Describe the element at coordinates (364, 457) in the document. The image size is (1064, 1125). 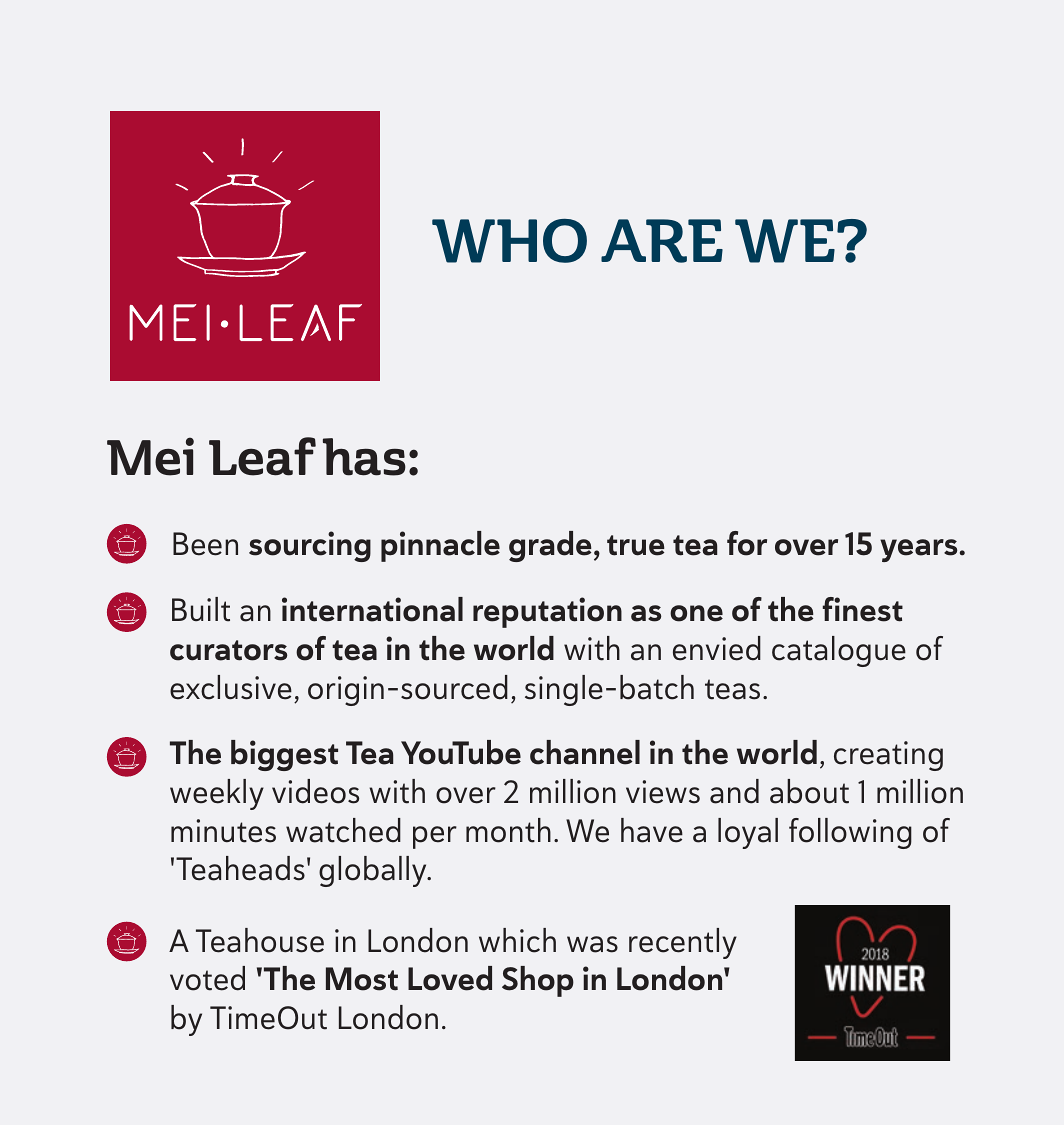
I see `has` at that location.
